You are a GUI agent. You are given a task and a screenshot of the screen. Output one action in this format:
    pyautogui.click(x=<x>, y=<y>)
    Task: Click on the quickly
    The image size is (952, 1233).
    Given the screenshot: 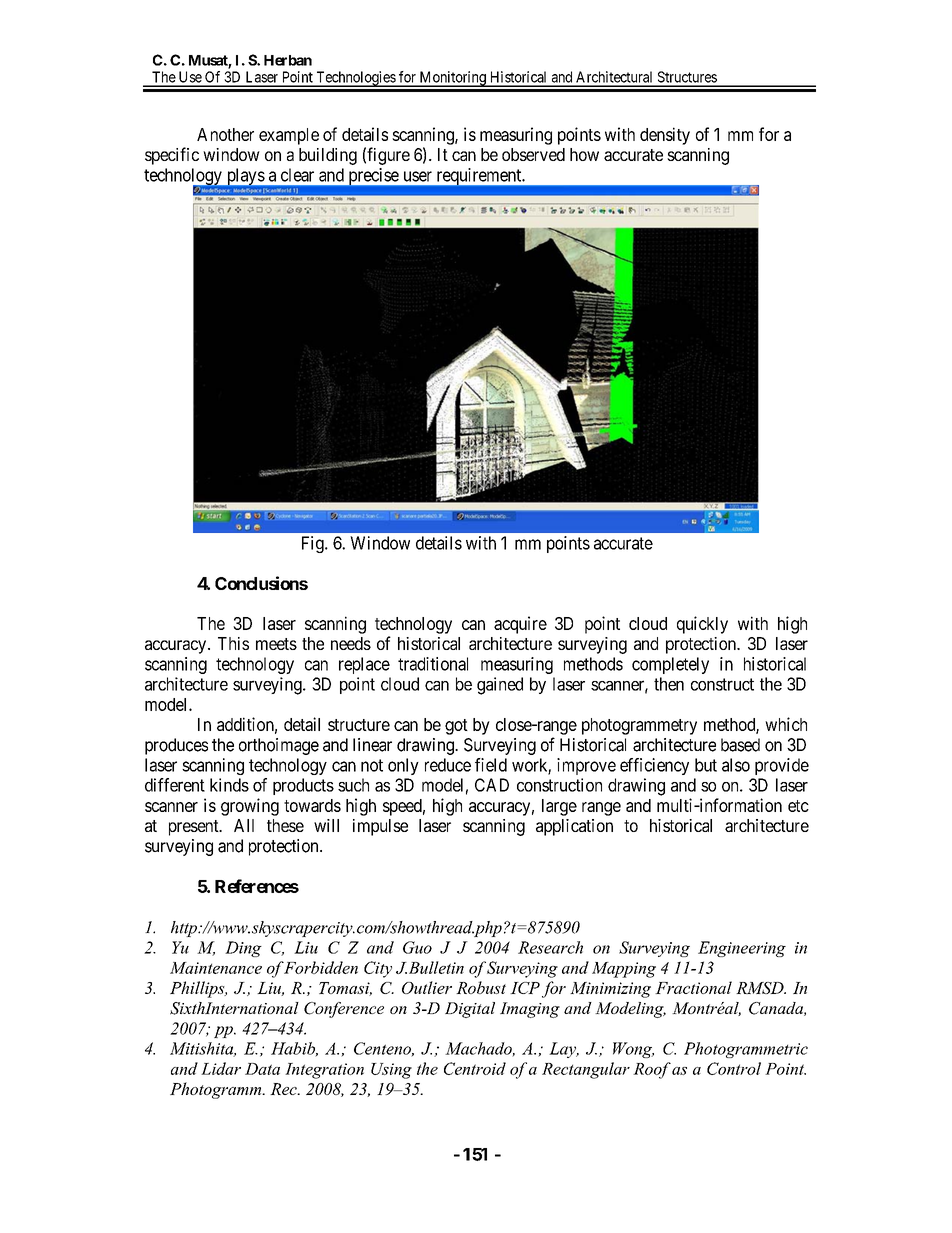 What is the action you would take?
    pyautogui.click(x=702, y=625)
